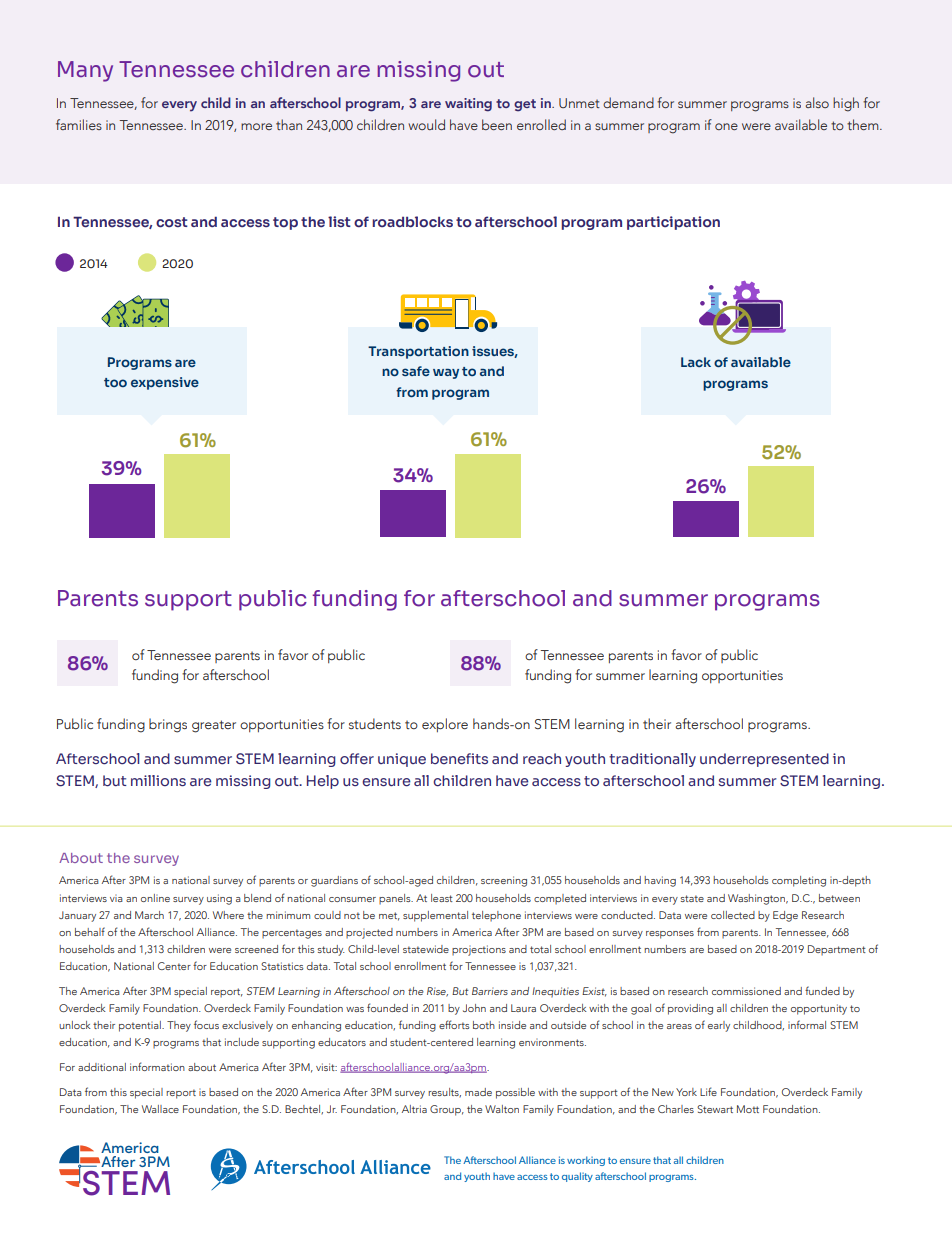 The height and width of the document is (1233, 952). I want to click on also, so click(817, 102).
